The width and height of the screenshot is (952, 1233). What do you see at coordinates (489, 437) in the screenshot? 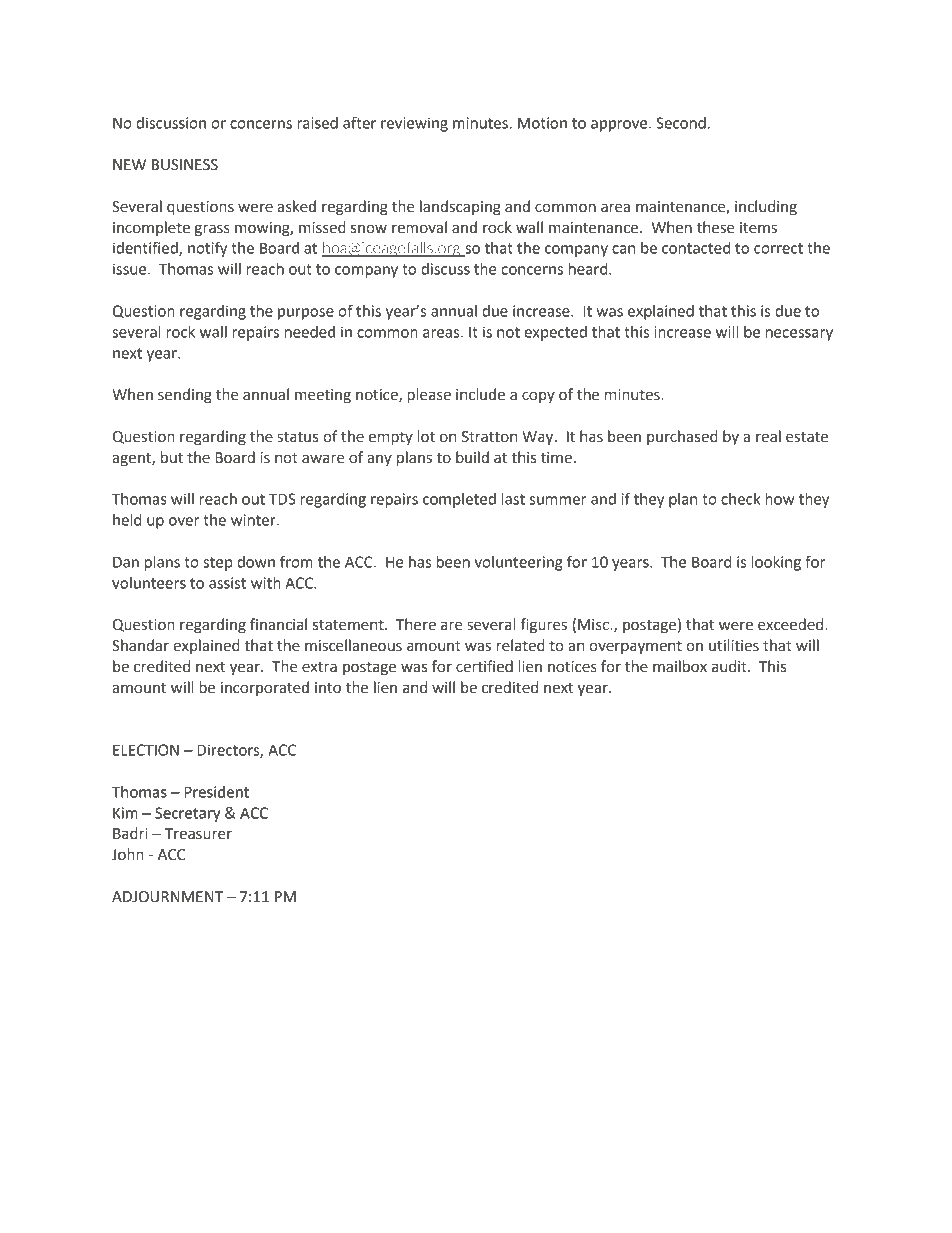
I see `Stratton` at bounding box center [489, 437].
